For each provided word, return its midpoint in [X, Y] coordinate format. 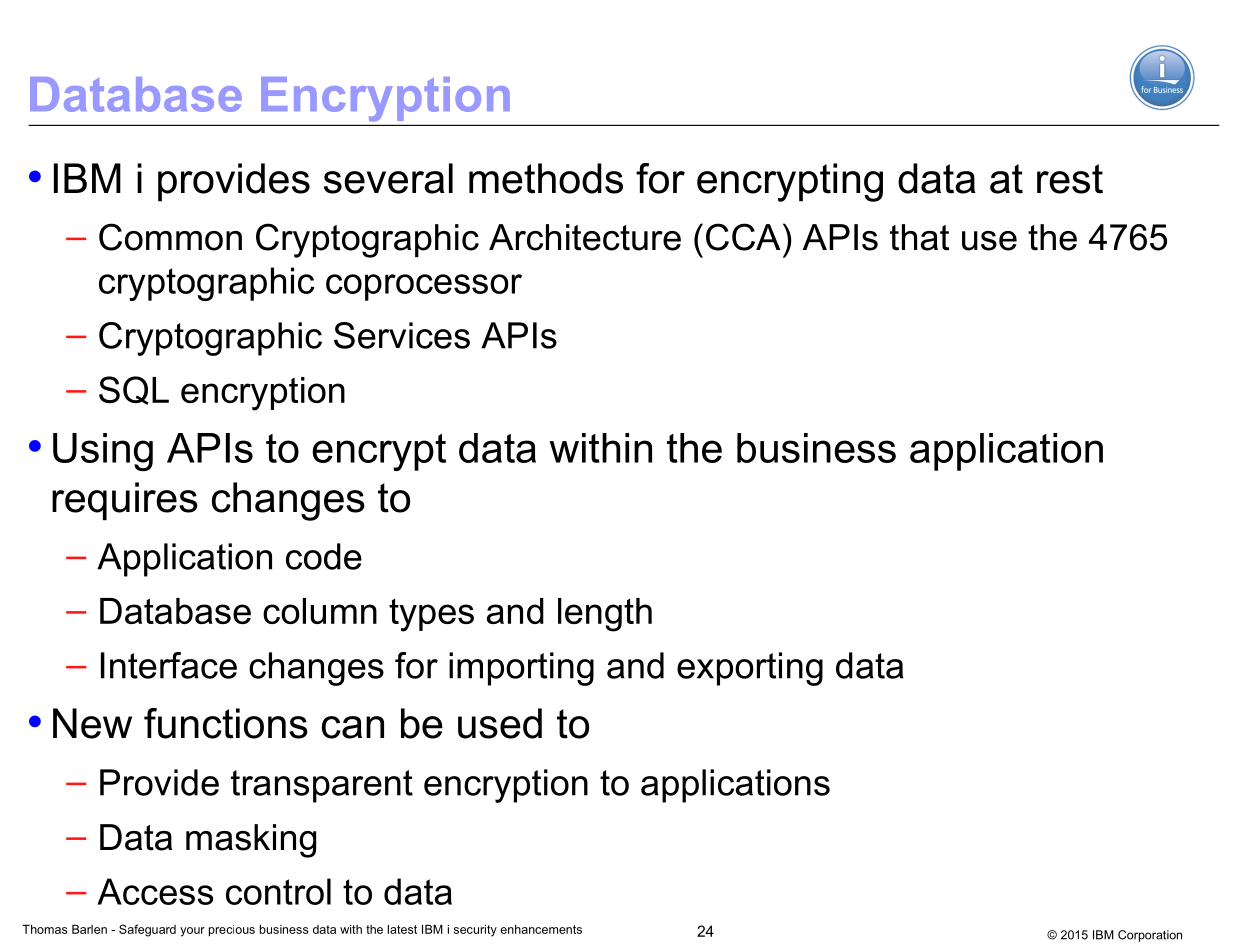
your [192, 932]
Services [402, 335]
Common [170, 237]
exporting [750, 669]
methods [546, 178]
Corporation [1150, 936]
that [919, 237]
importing [521, 669]
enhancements [541, 929]
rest [1070, 179]
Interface [169, 665]
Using [103, 452]
